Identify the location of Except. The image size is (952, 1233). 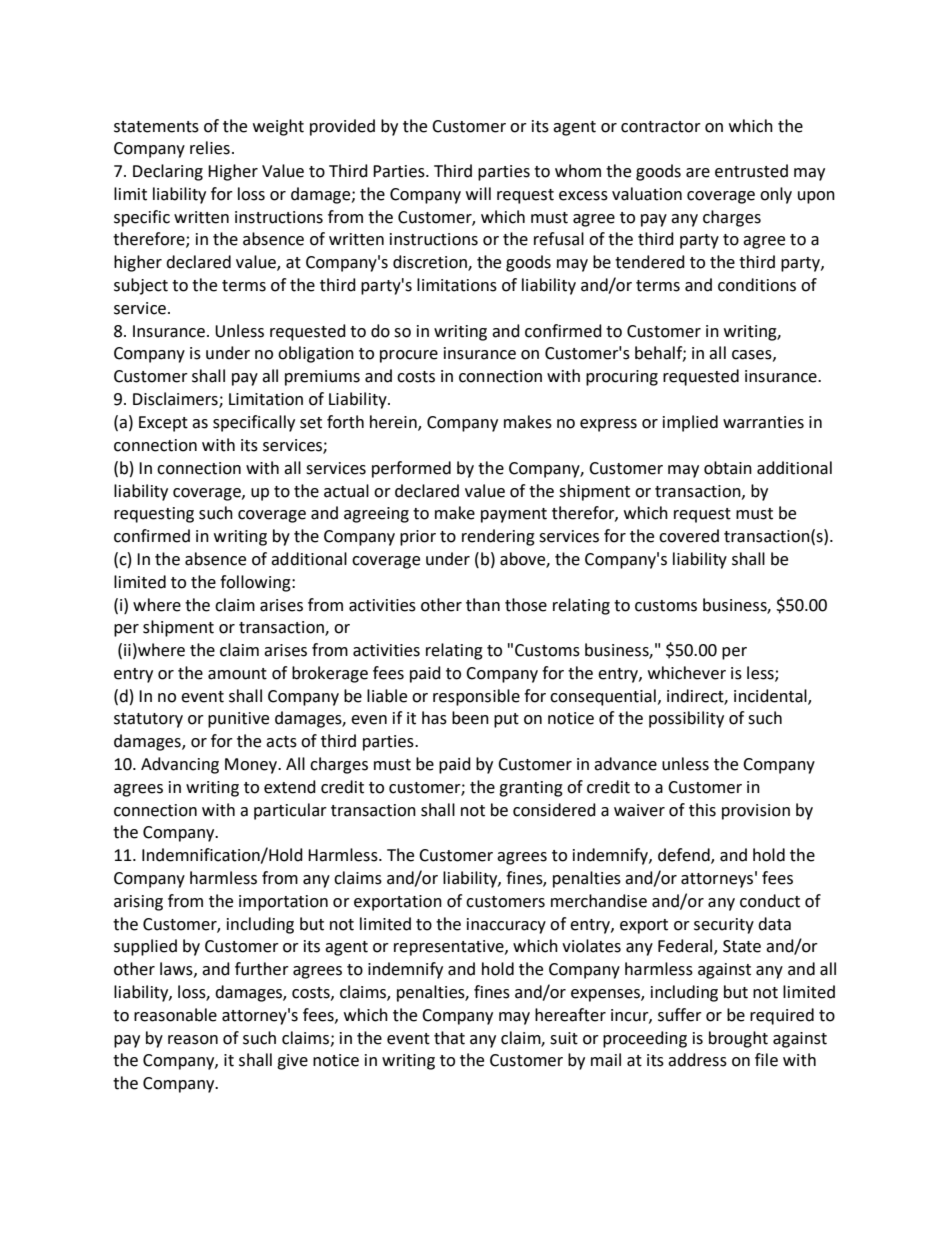
(163, 424).
